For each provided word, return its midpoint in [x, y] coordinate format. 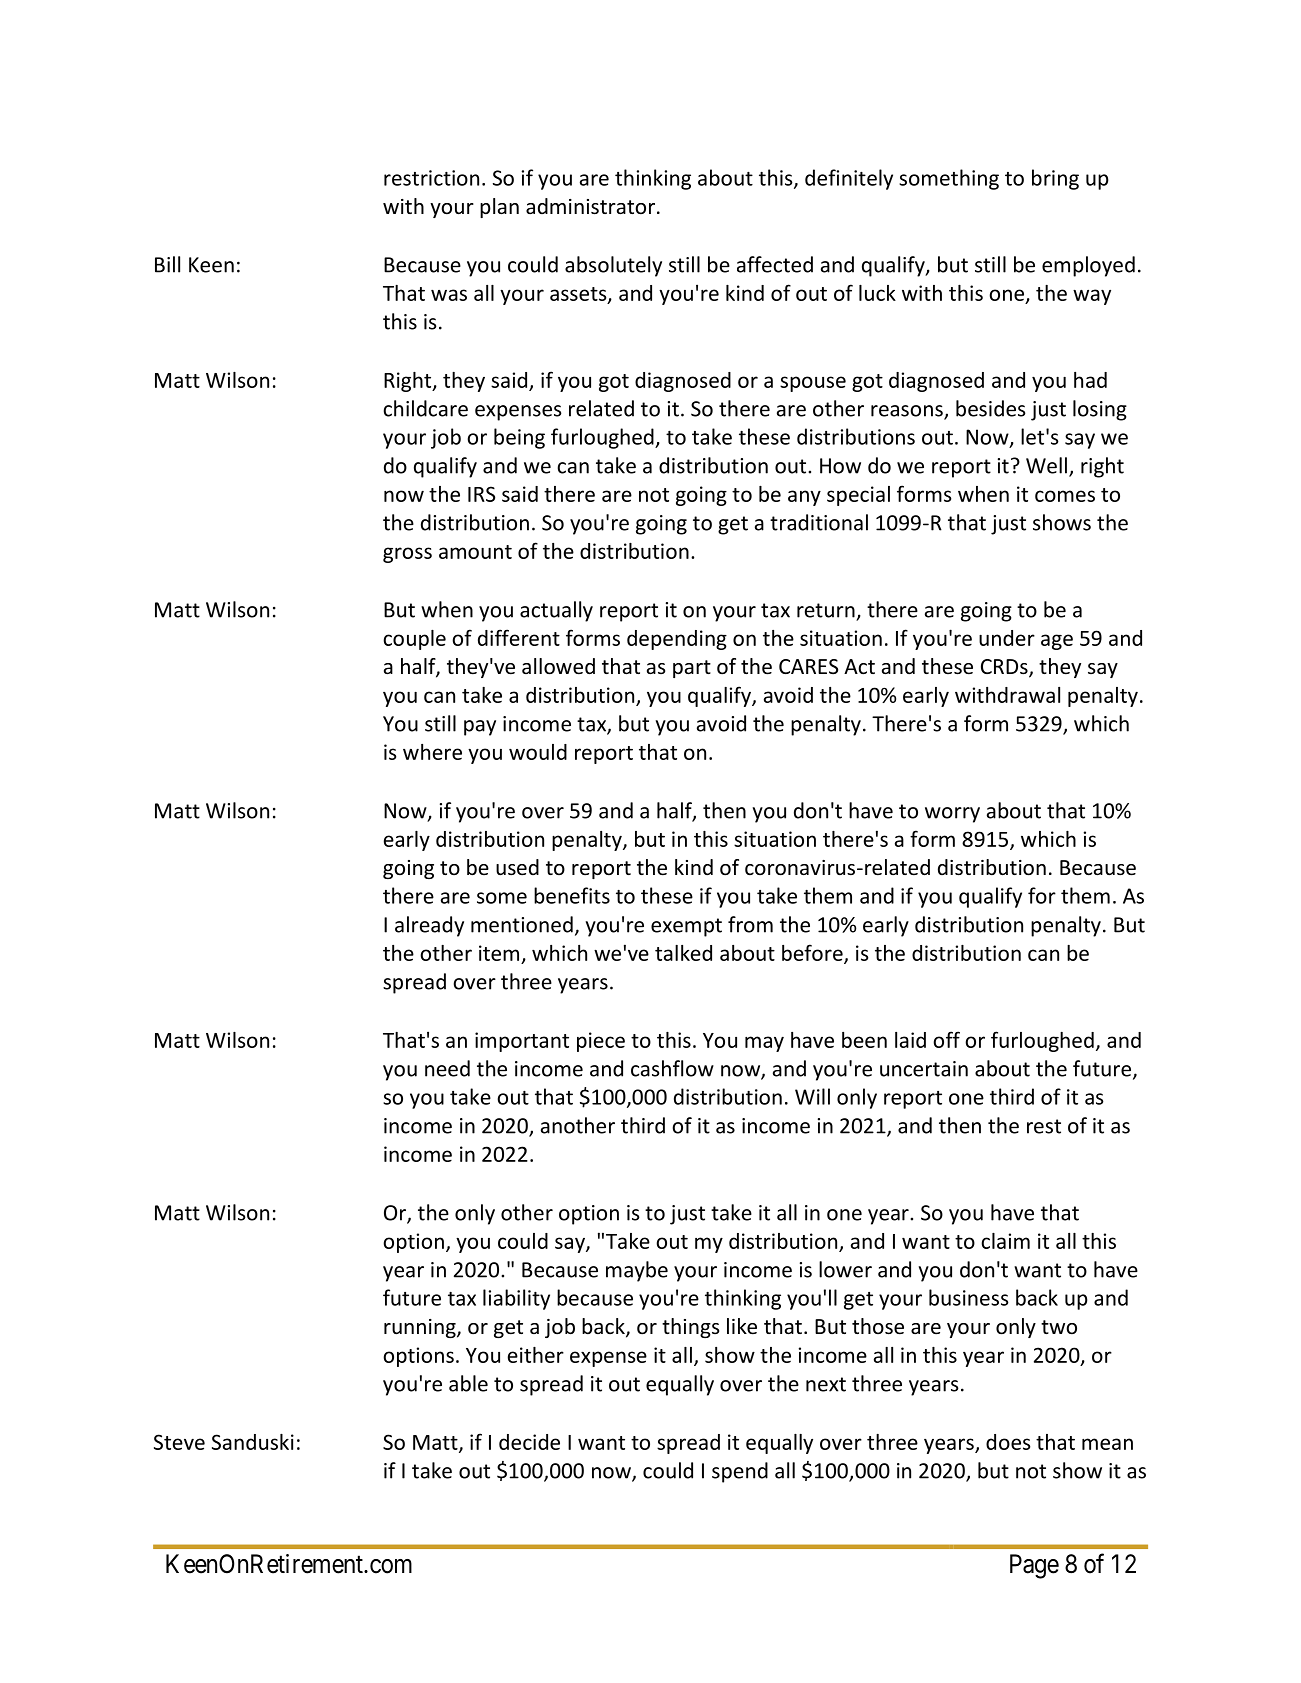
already [429, 926]
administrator [590, 206]
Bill [167, 264]
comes [1065, 496]
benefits [572, 895]
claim [1005, 1241]
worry [952, 815]
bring [1055, 179]
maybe [637, 1271]
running [421, 1328]
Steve [179, 1442]
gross [407, 555]
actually [556, 611]
